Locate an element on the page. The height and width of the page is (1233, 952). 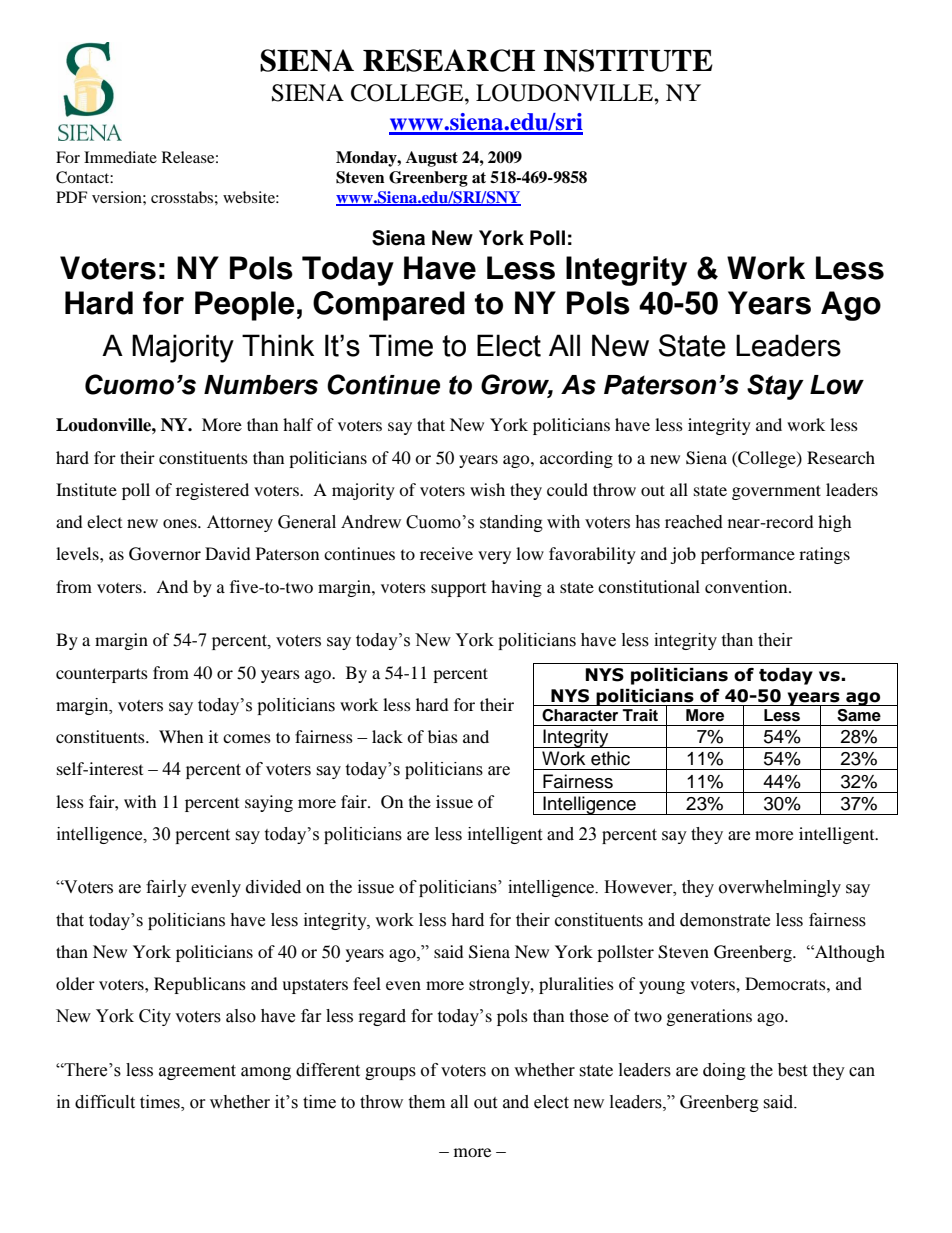
divided is located at coordinates (273, 887).
